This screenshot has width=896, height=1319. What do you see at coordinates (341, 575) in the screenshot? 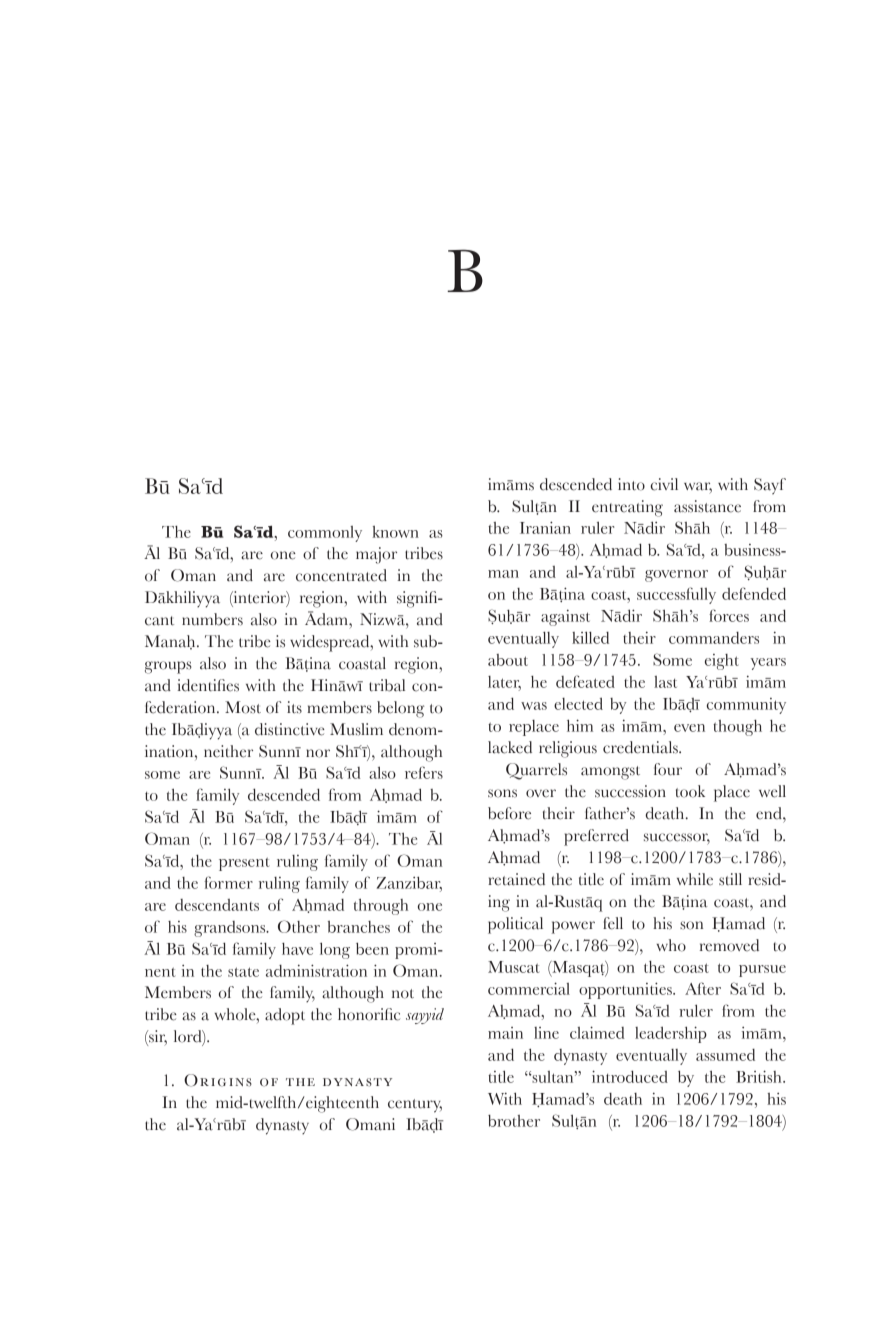
I see `concentrated` at bounding box center [341, 575].
